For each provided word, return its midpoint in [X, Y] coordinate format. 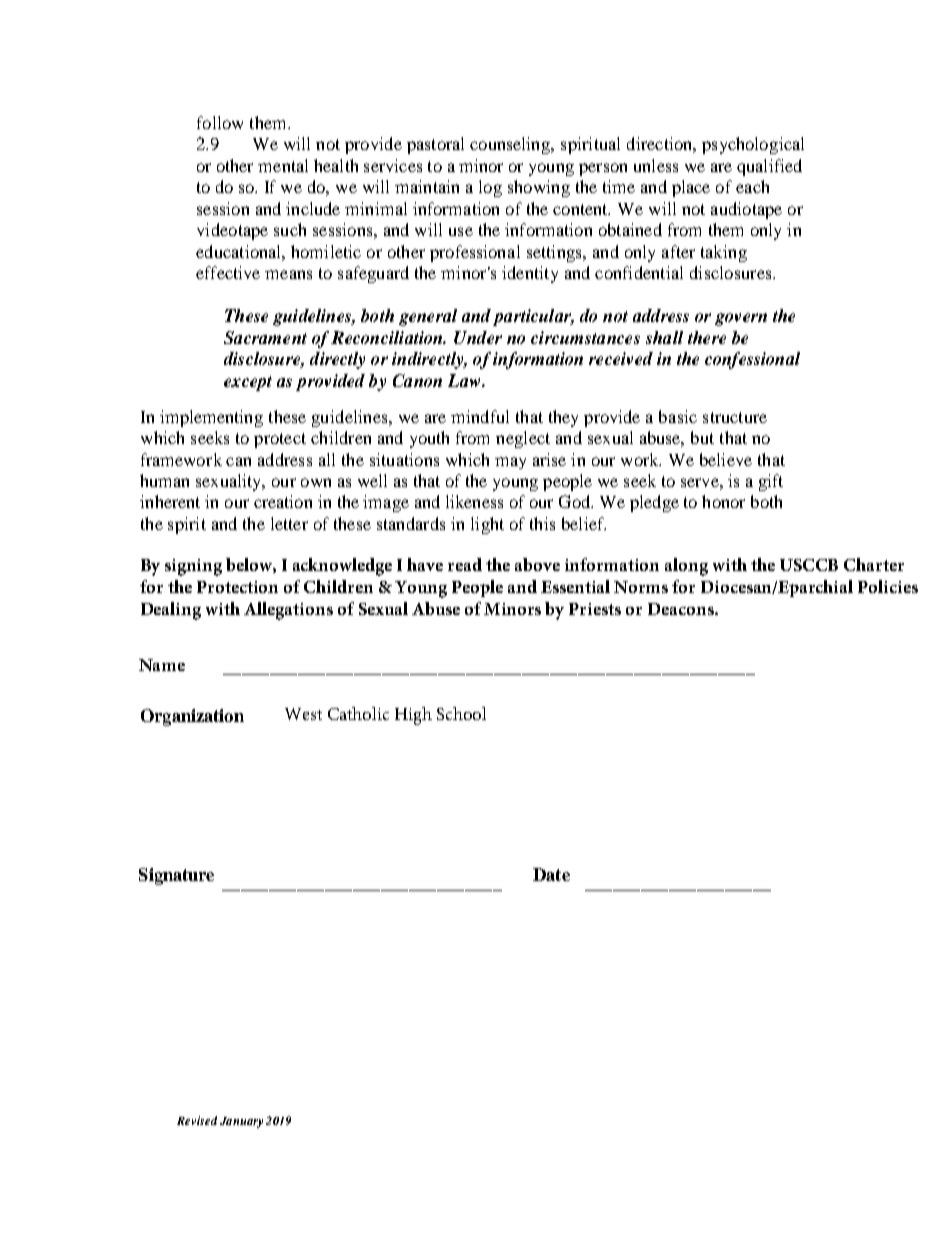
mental [283, 165]
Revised [197, 1120]
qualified [769, 167]
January [241, 1122]
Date [551, 874]
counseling [511, 145]
